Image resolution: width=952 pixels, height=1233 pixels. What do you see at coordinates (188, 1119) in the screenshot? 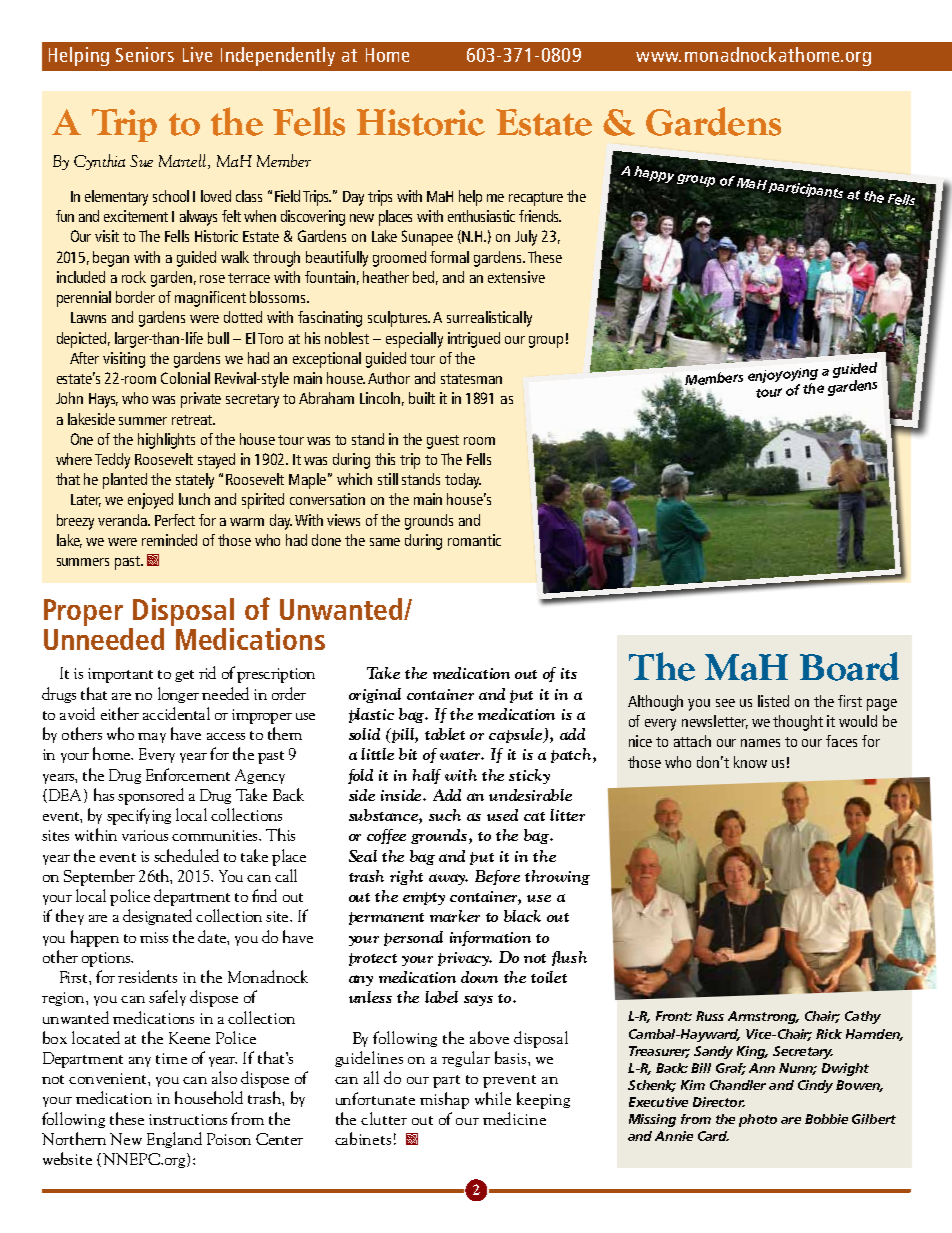
I see `instructions` at bounding box center [188, 1119].
